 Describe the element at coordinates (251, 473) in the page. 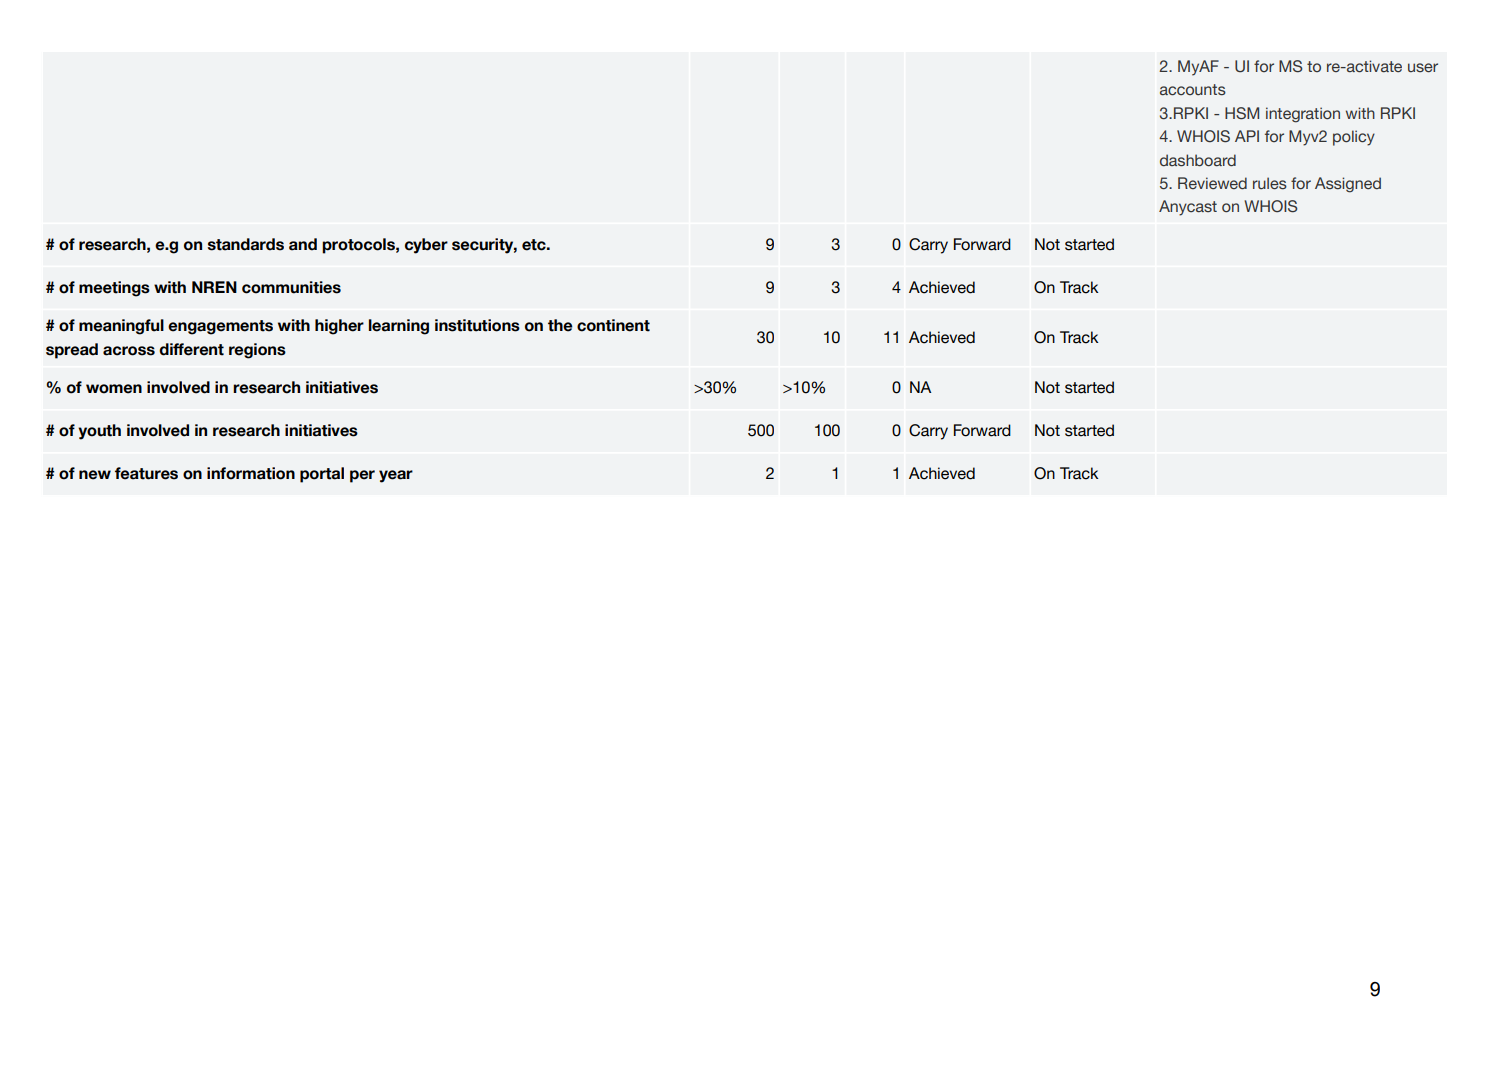

I see `information` at that location.
